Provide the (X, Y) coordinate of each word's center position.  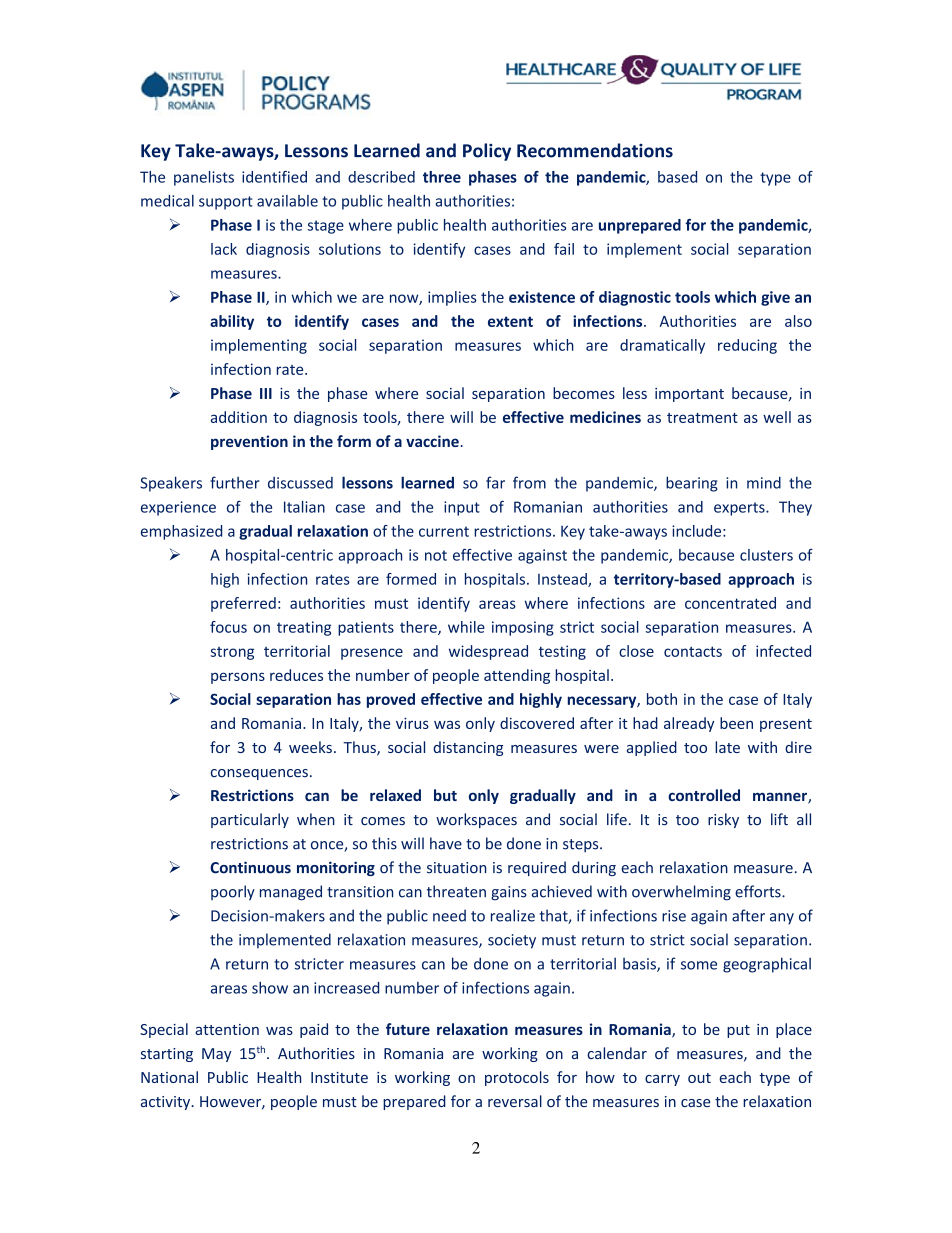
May (217, 1055)
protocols (517, 1078)
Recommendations (595, 150)
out (699, 1078)
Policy (487, 152)
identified (274, 177)
